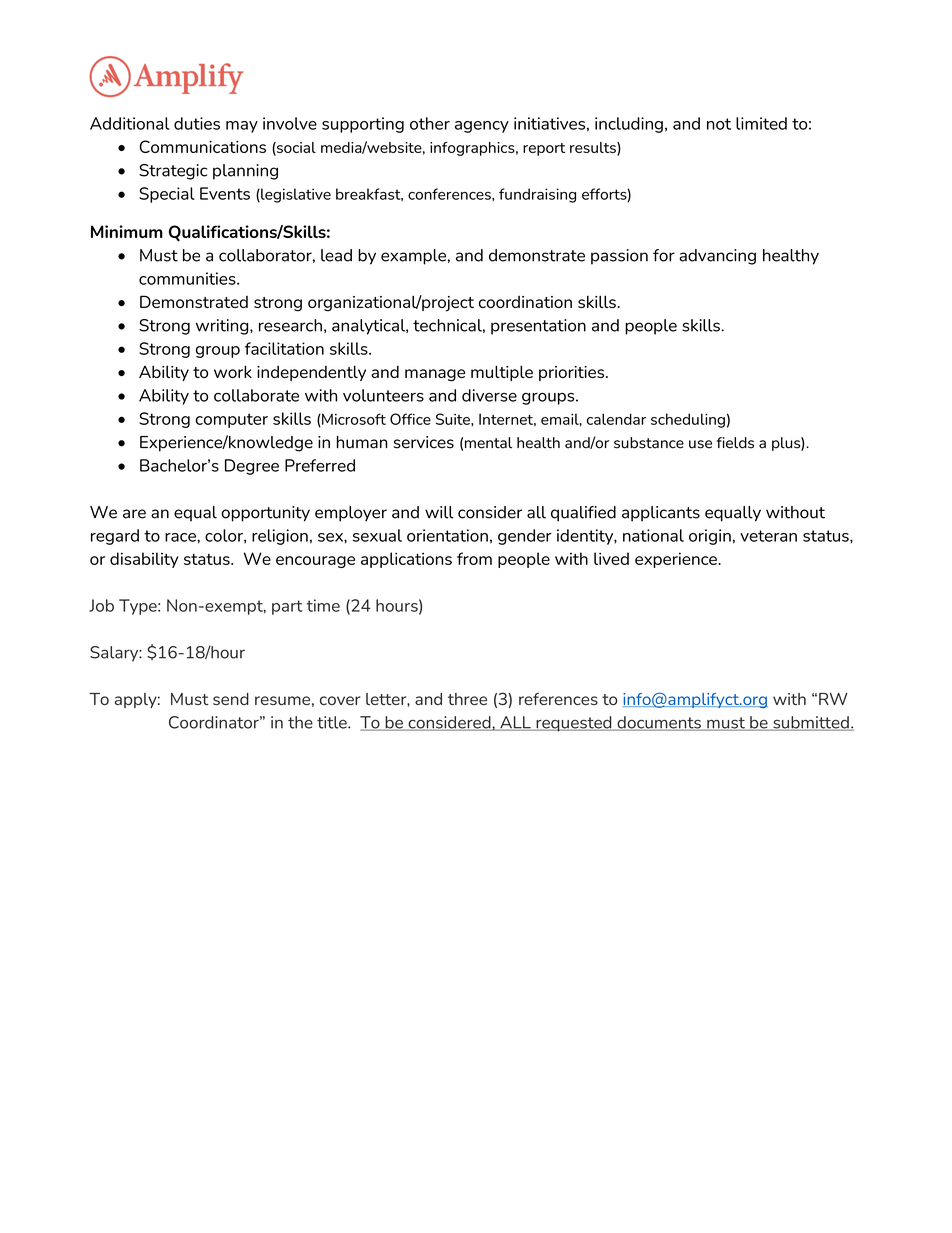 The image size is (952, 1233). I want to click on Communications, so click(202, 146).
